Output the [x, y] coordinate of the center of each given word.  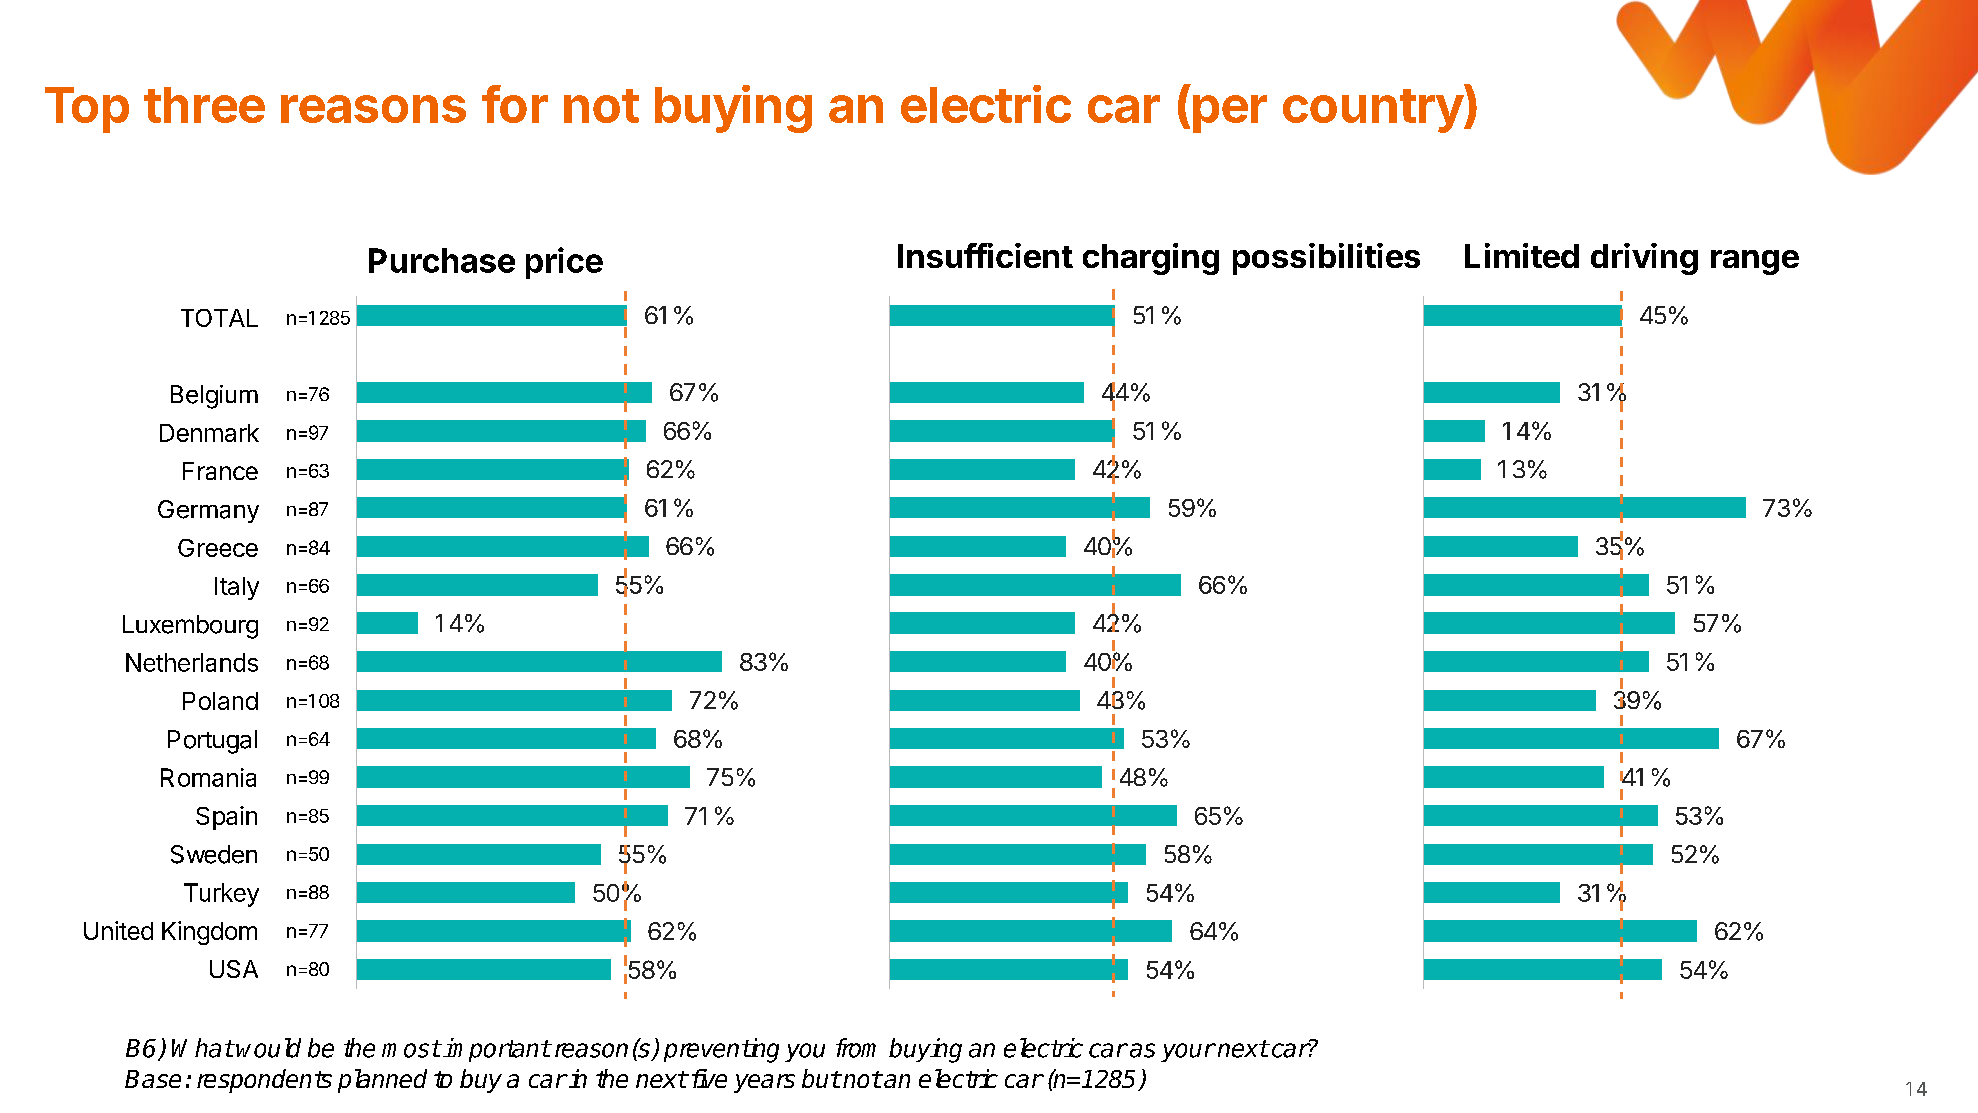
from [856, 1048]
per [1230, 114]
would [268, 1048]
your [1188, 1052]
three [204, 105]
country [1373, 111]
